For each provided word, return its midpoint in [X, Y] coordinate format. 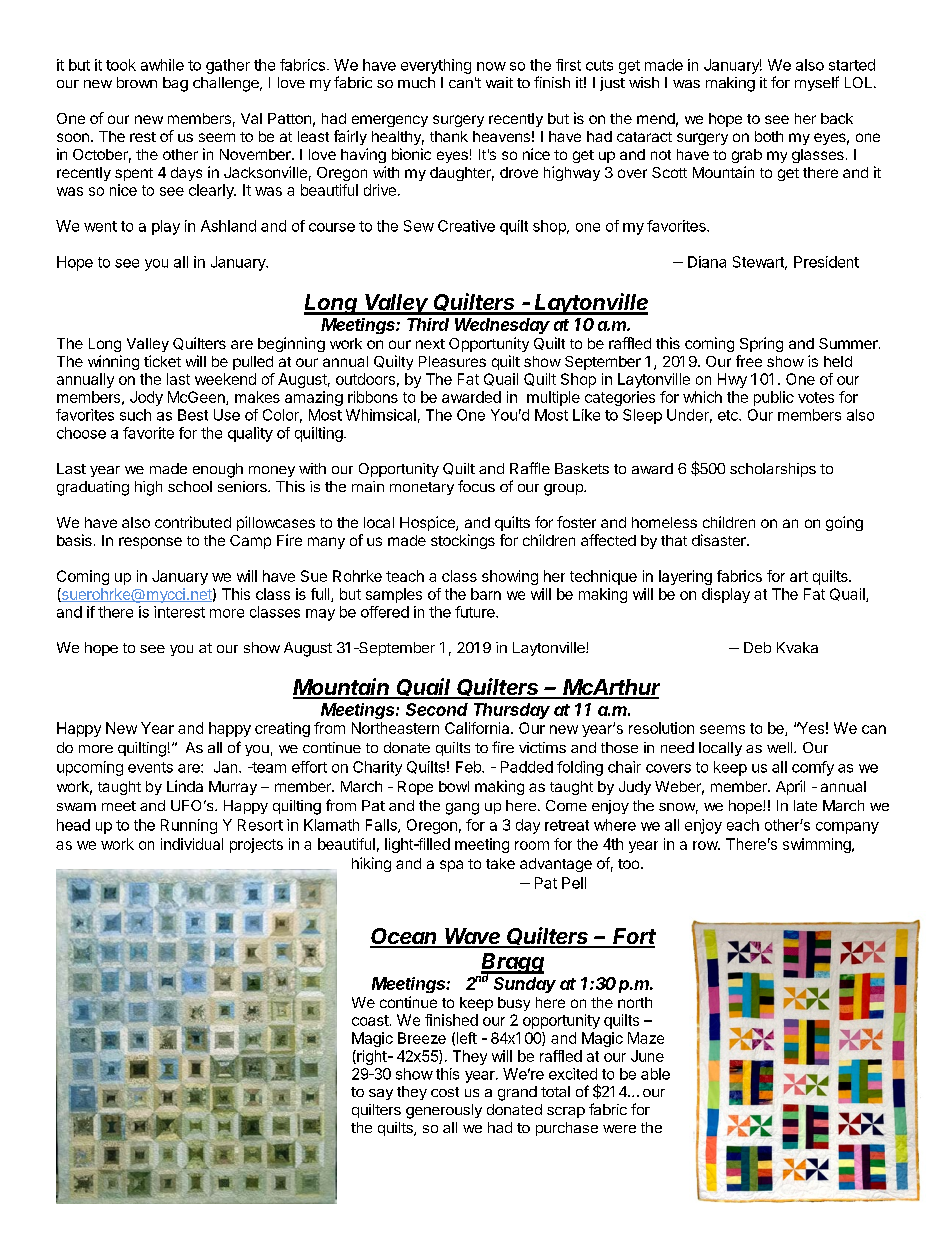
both [769, 136]
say [381, 1094]
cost [445, 1092]
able [655, 1074]
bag [175, 84]
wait [499, 82]
